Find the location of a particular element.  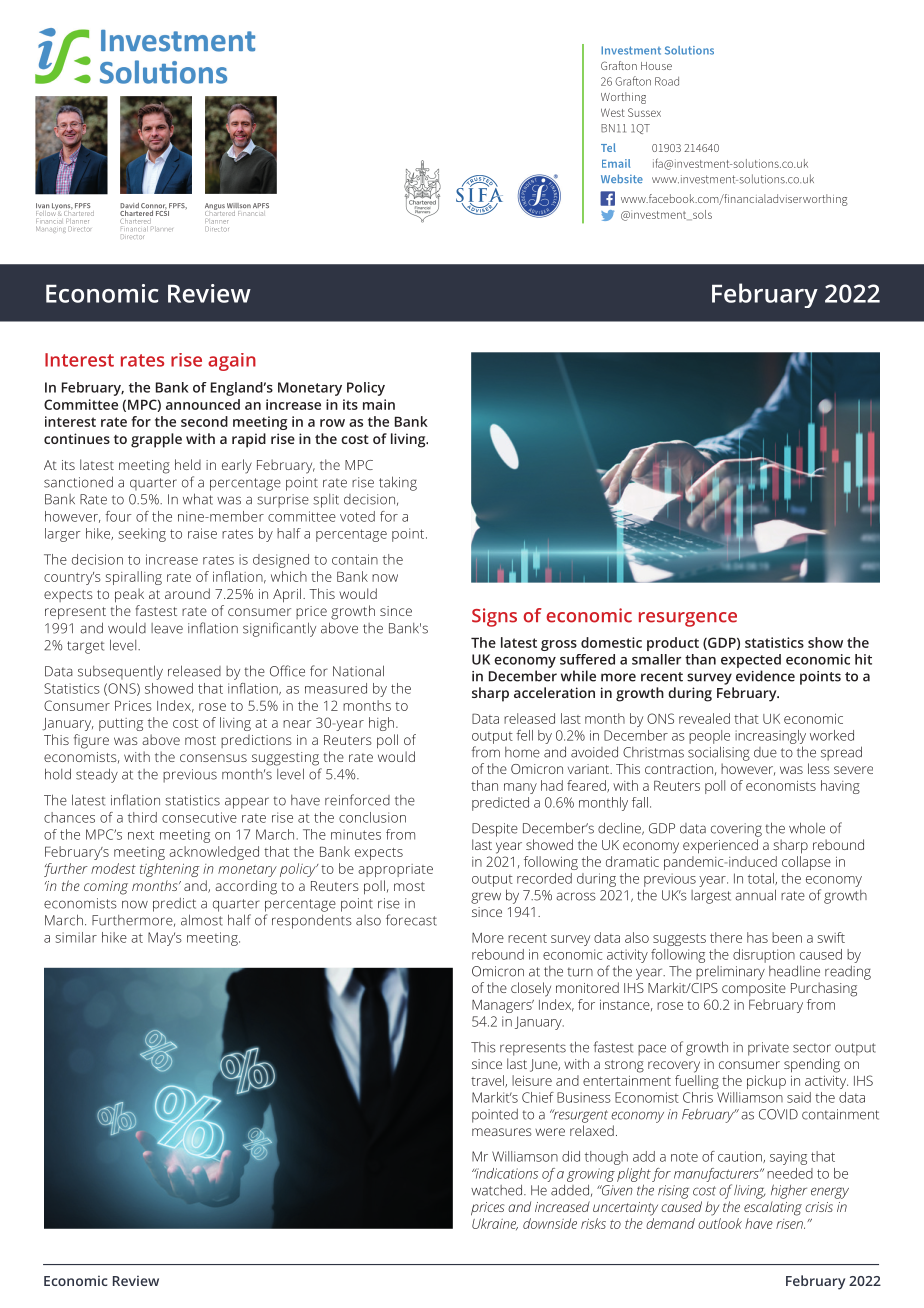

Website is located at coordinates (622, 178).
